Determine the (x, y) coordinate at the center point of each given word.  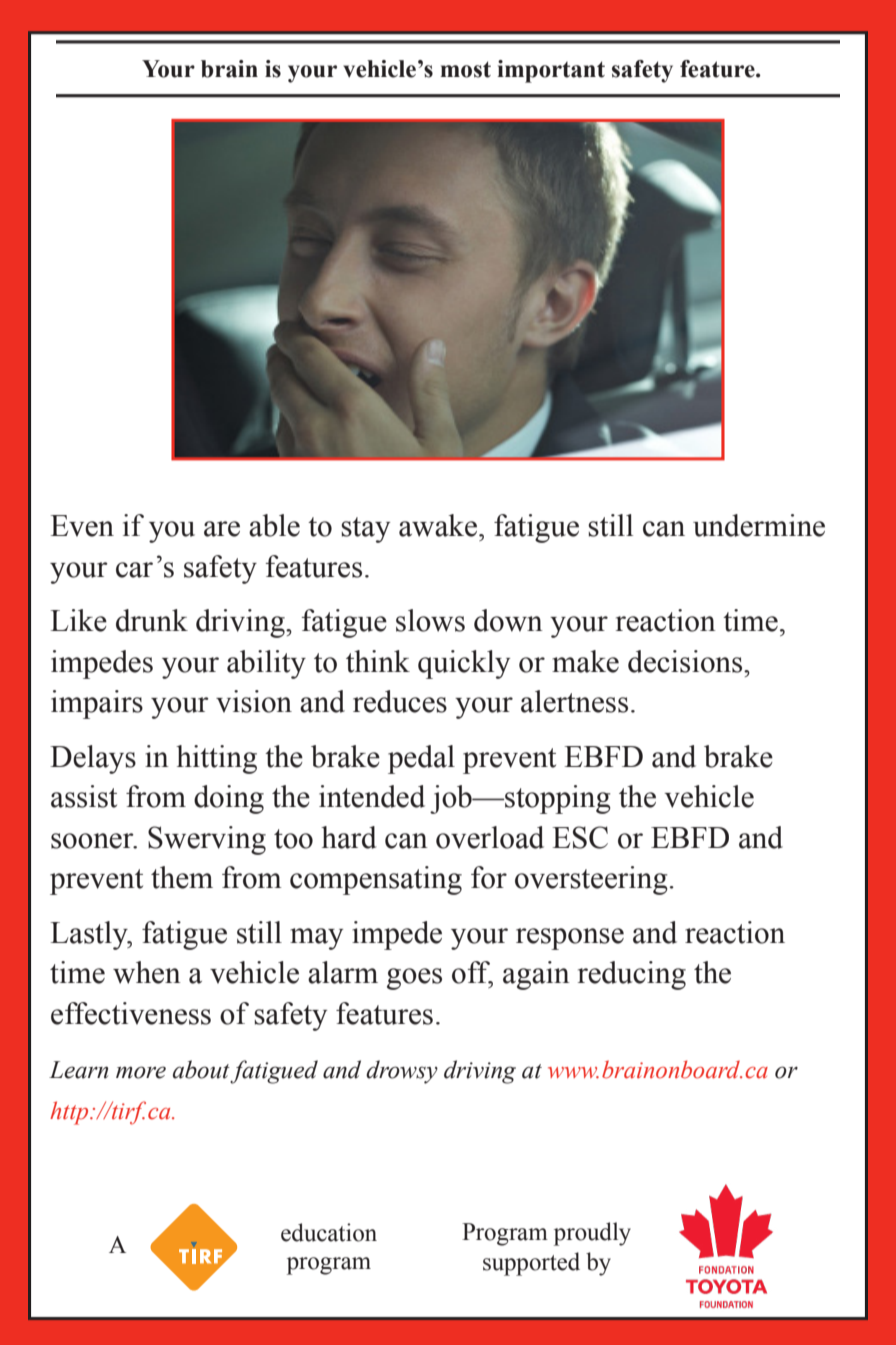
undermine (759, 525)
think (378, 661)
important (551, 71)
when (147, 972)
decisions (686, 661)
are (222, 529)
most (465, 69)
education (329, 1232)
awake (438, 525)
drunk (152, 620)
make (585, 661)
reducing (632, 975)
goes (414, 979)
